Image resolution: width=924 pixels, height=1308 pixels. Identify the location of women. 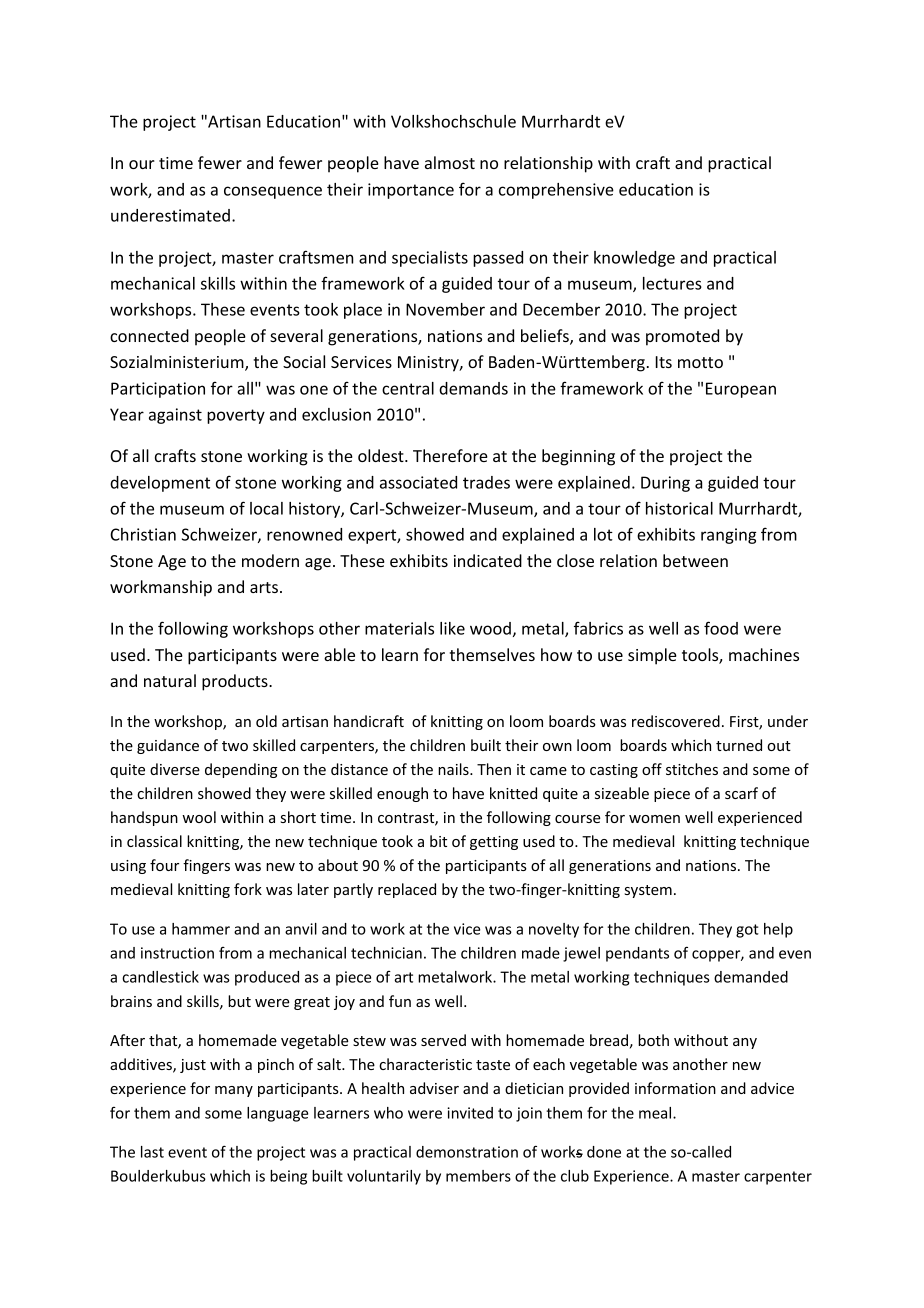
(654, 819).
